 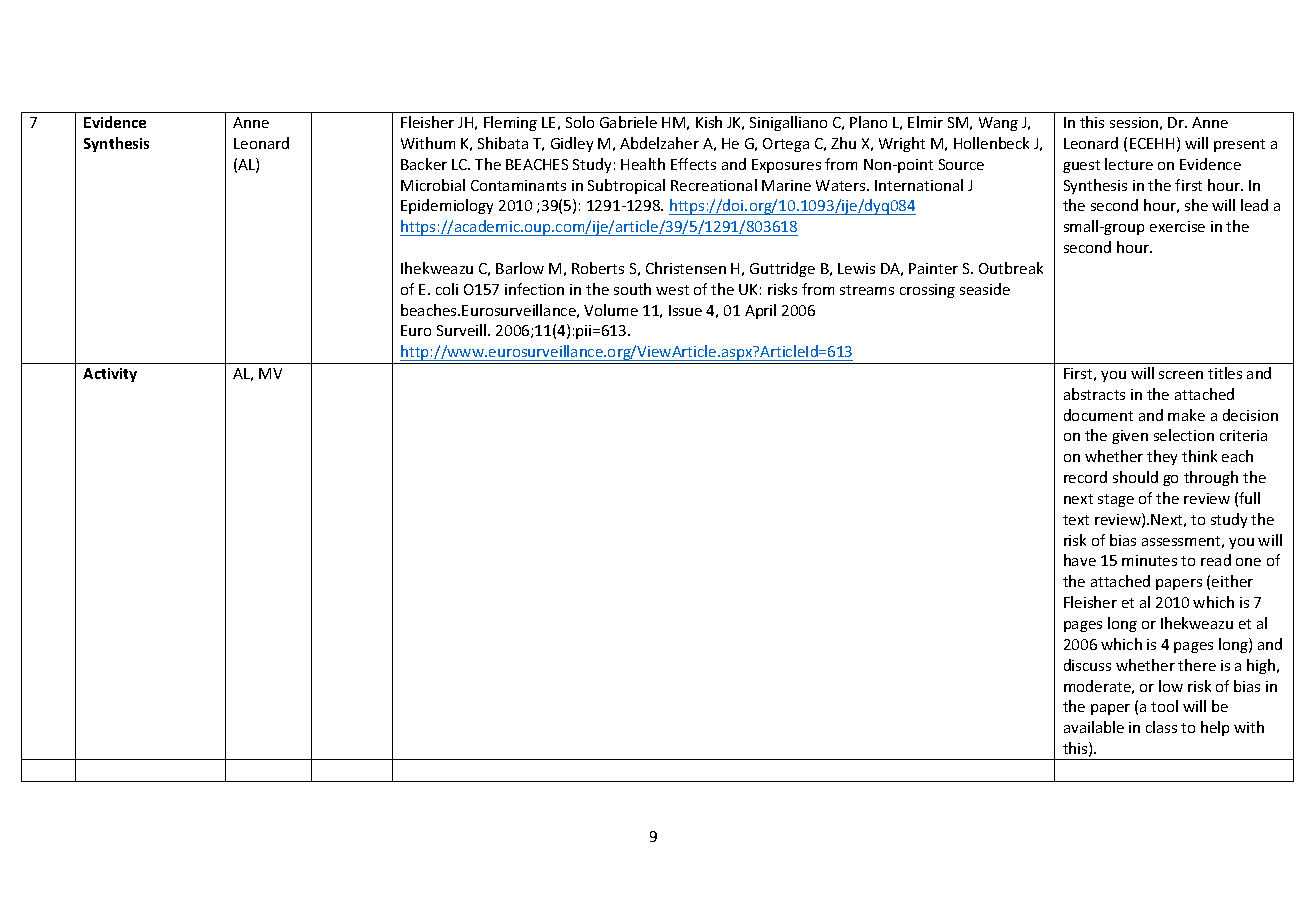 I want to click on Backer, so click(x=424, y=164).
